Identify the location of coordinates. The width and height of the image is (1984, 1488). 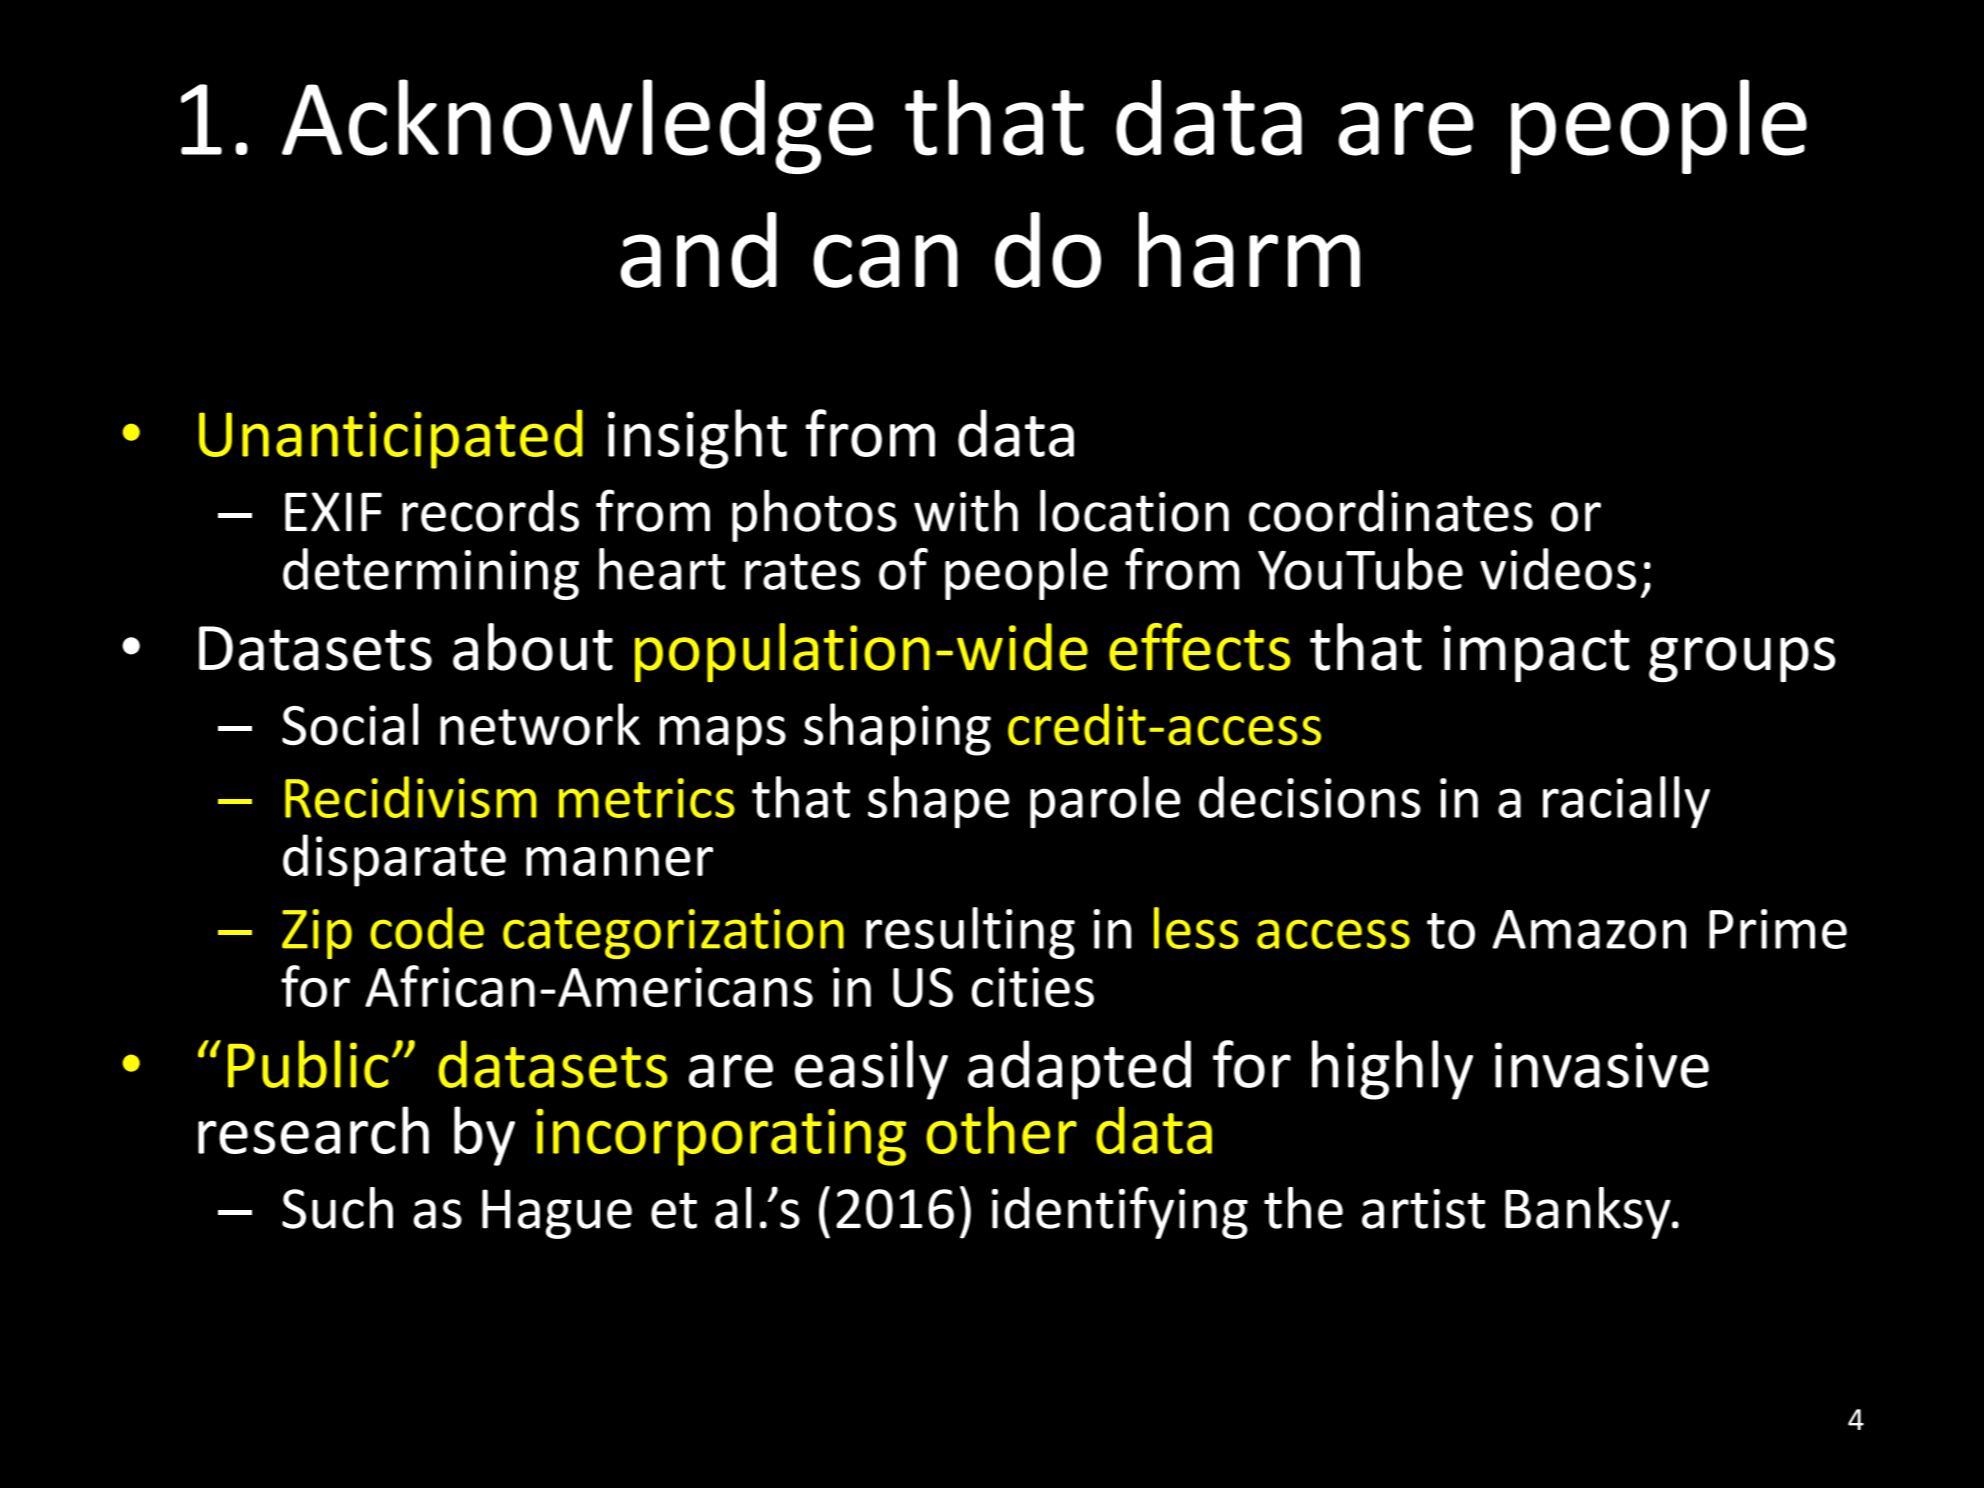
(1391, 511).
